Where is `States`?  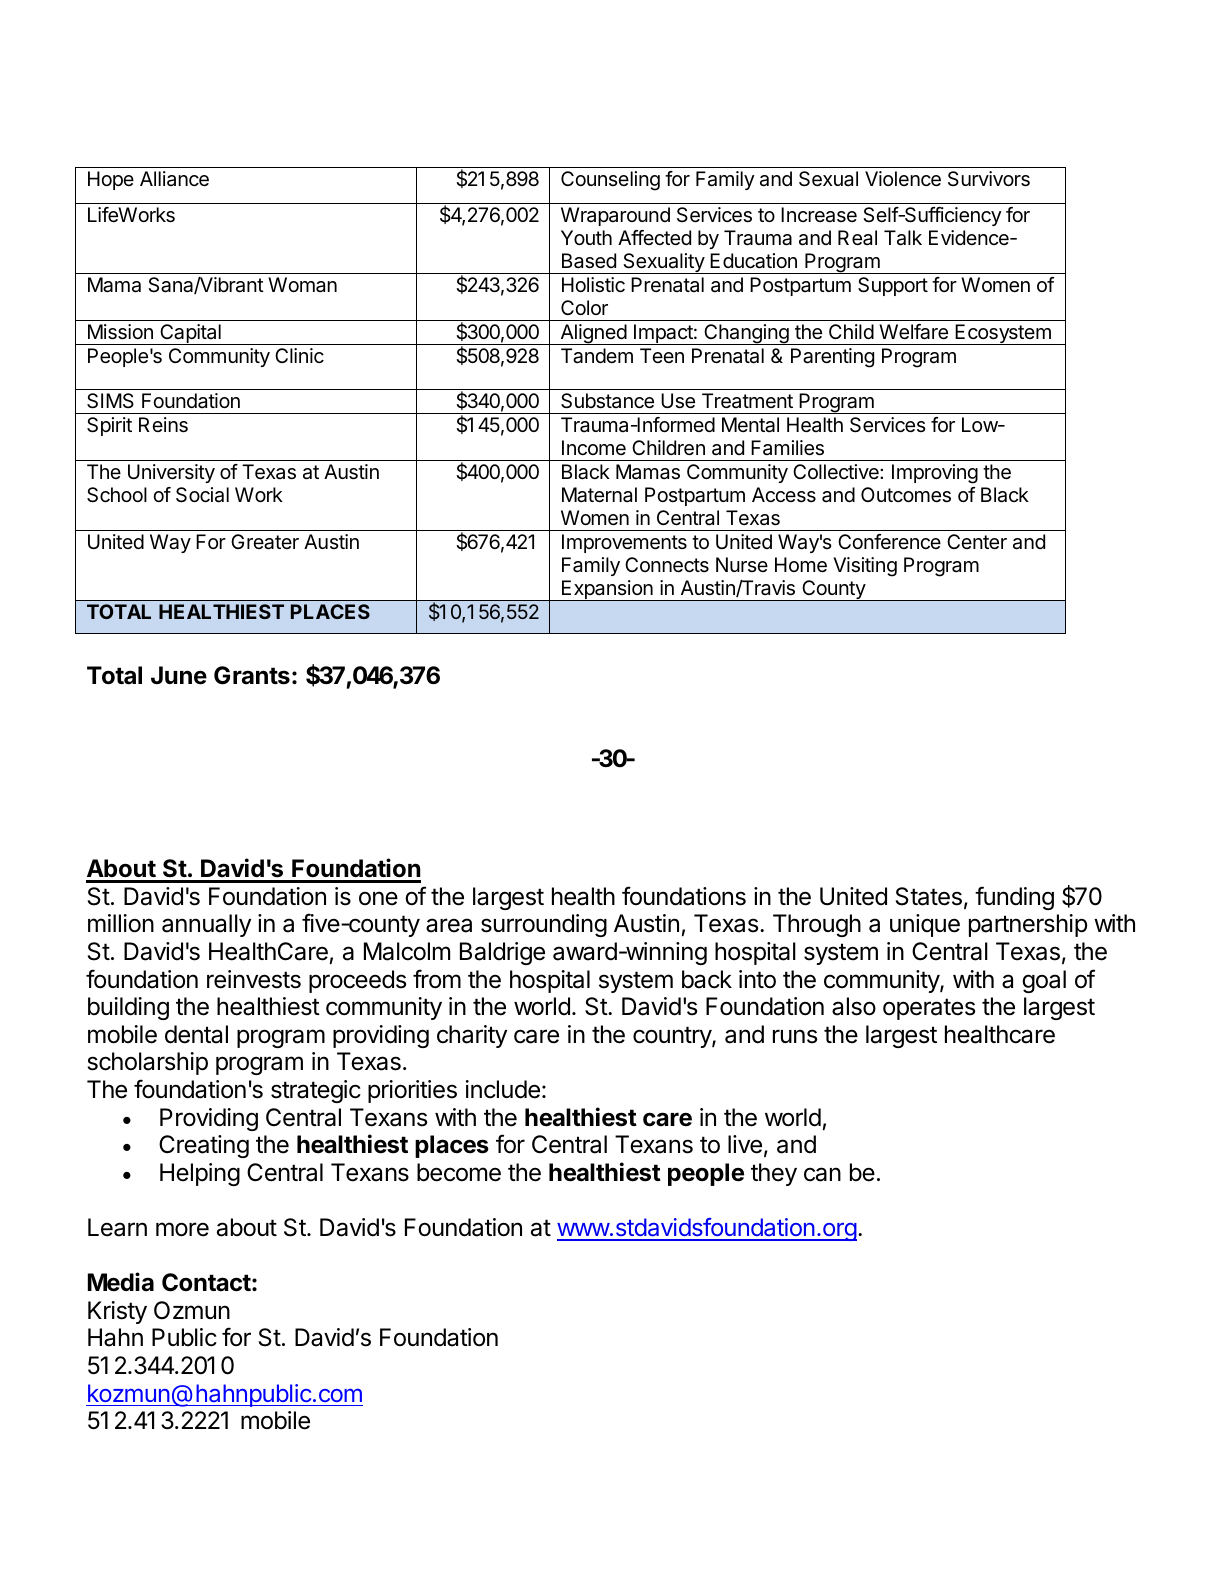 States is located at coordinates (929, 896).
